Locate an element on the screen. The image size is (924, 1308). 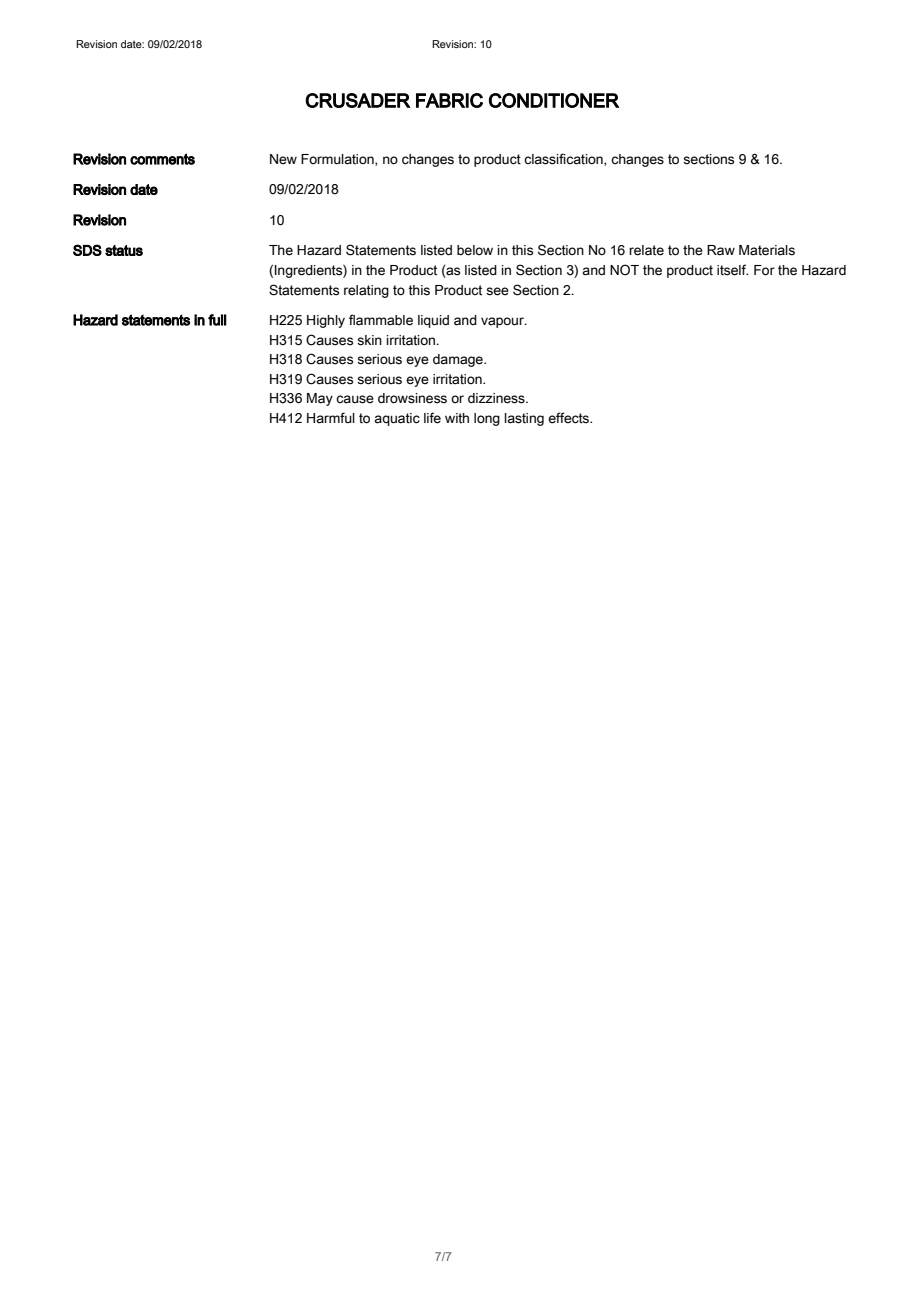
comments is located at coordinates (162, 159).
